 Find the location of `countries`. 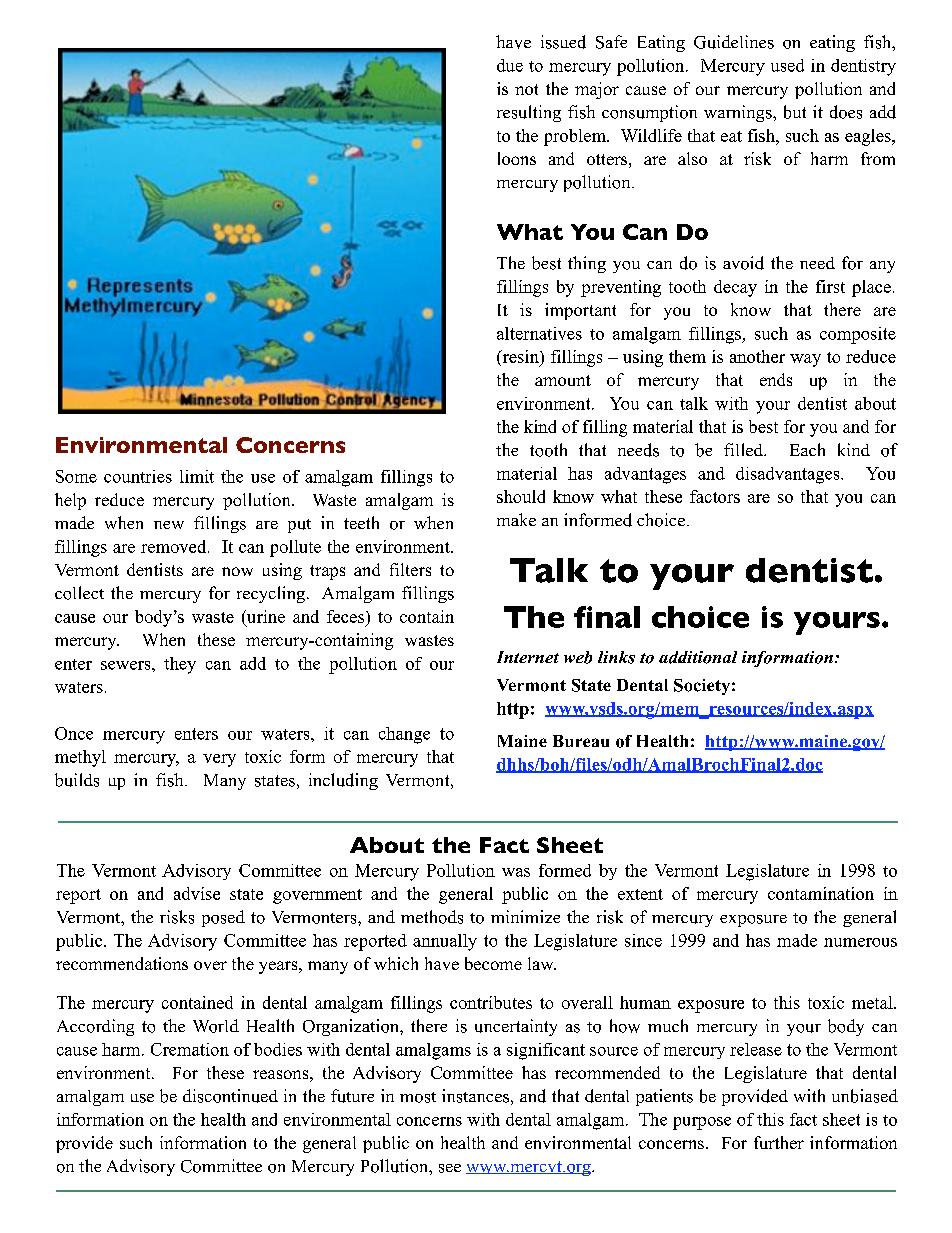

countries is located at coordinates (138, 476).
